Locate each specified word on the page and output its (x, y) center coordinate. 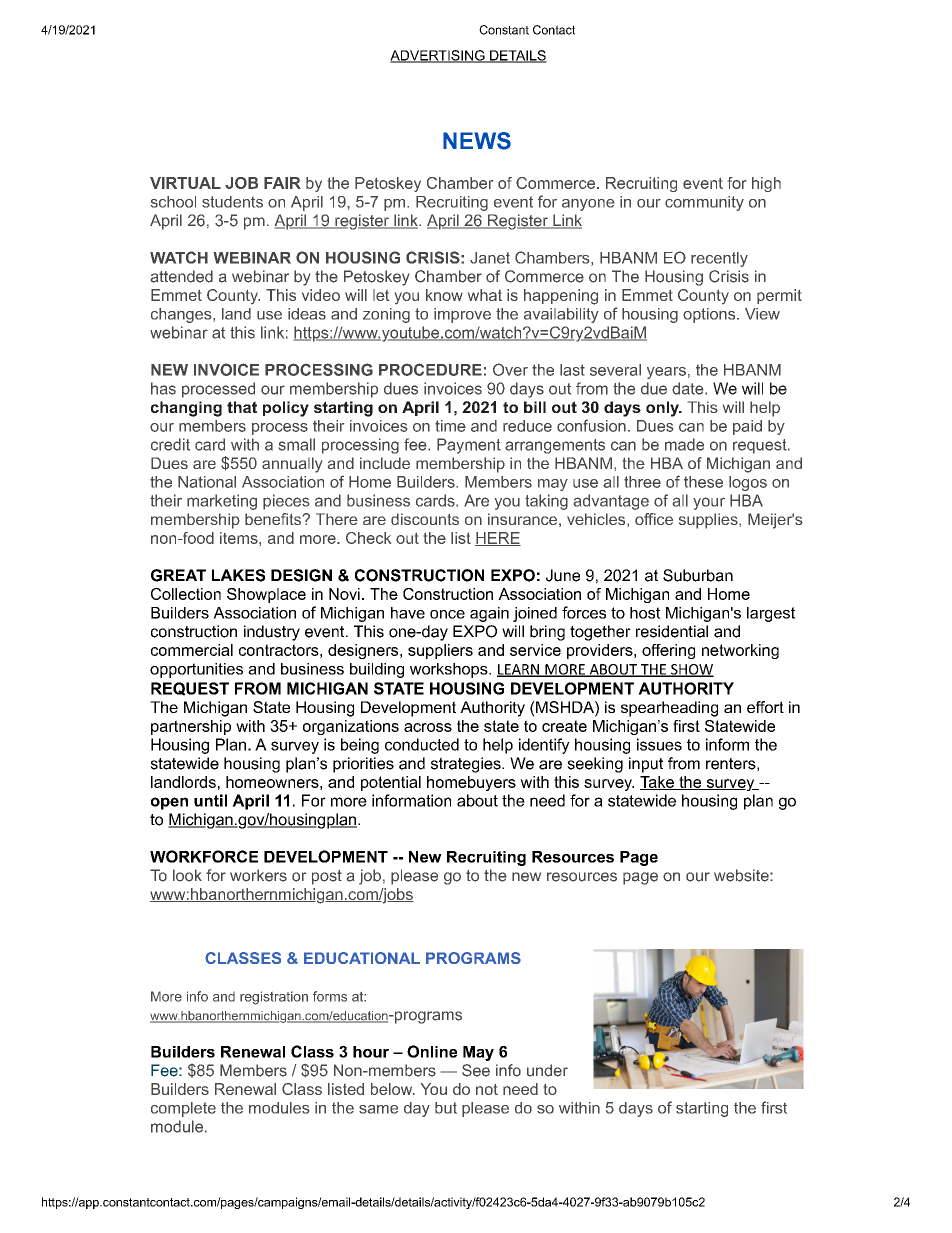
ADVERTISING (438, 56)
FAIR (282, 183)
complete (183, 1109)
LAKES (238, 575)
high (766, 184)
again (489, 614)
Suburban (698, 575)
